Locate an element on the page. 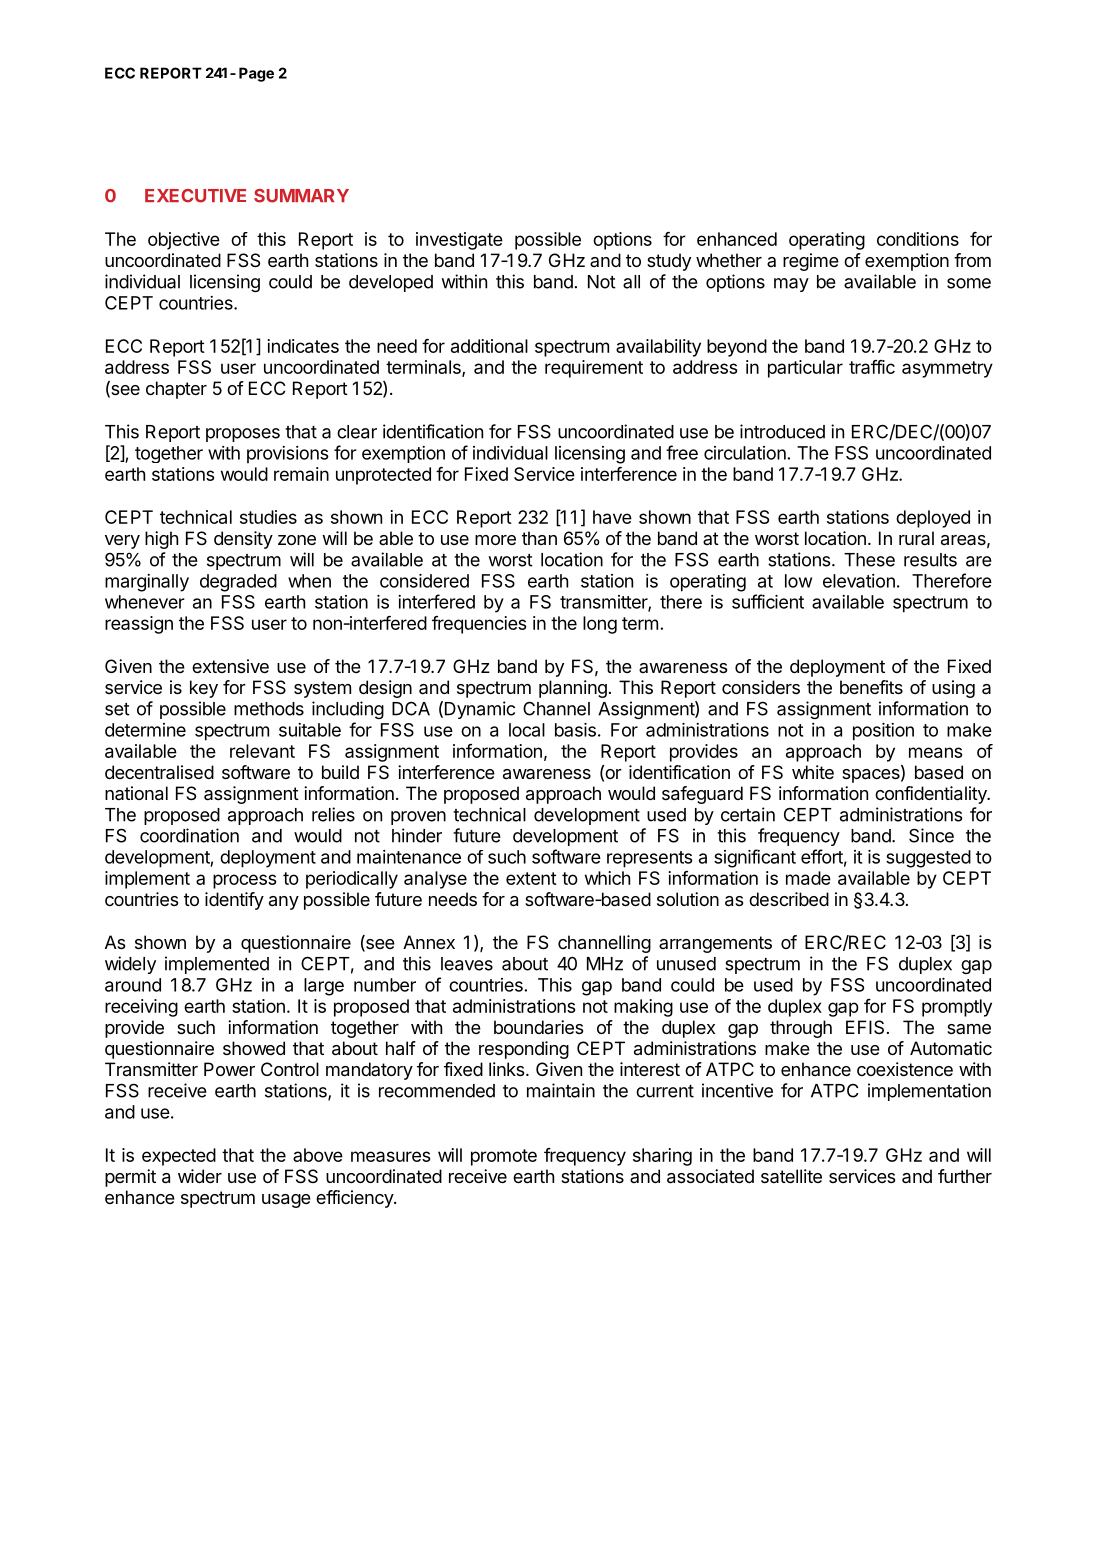 Image resolution: width=1096 pixels, height=1550 pixels. planning is located at coordinates (573, 689).
